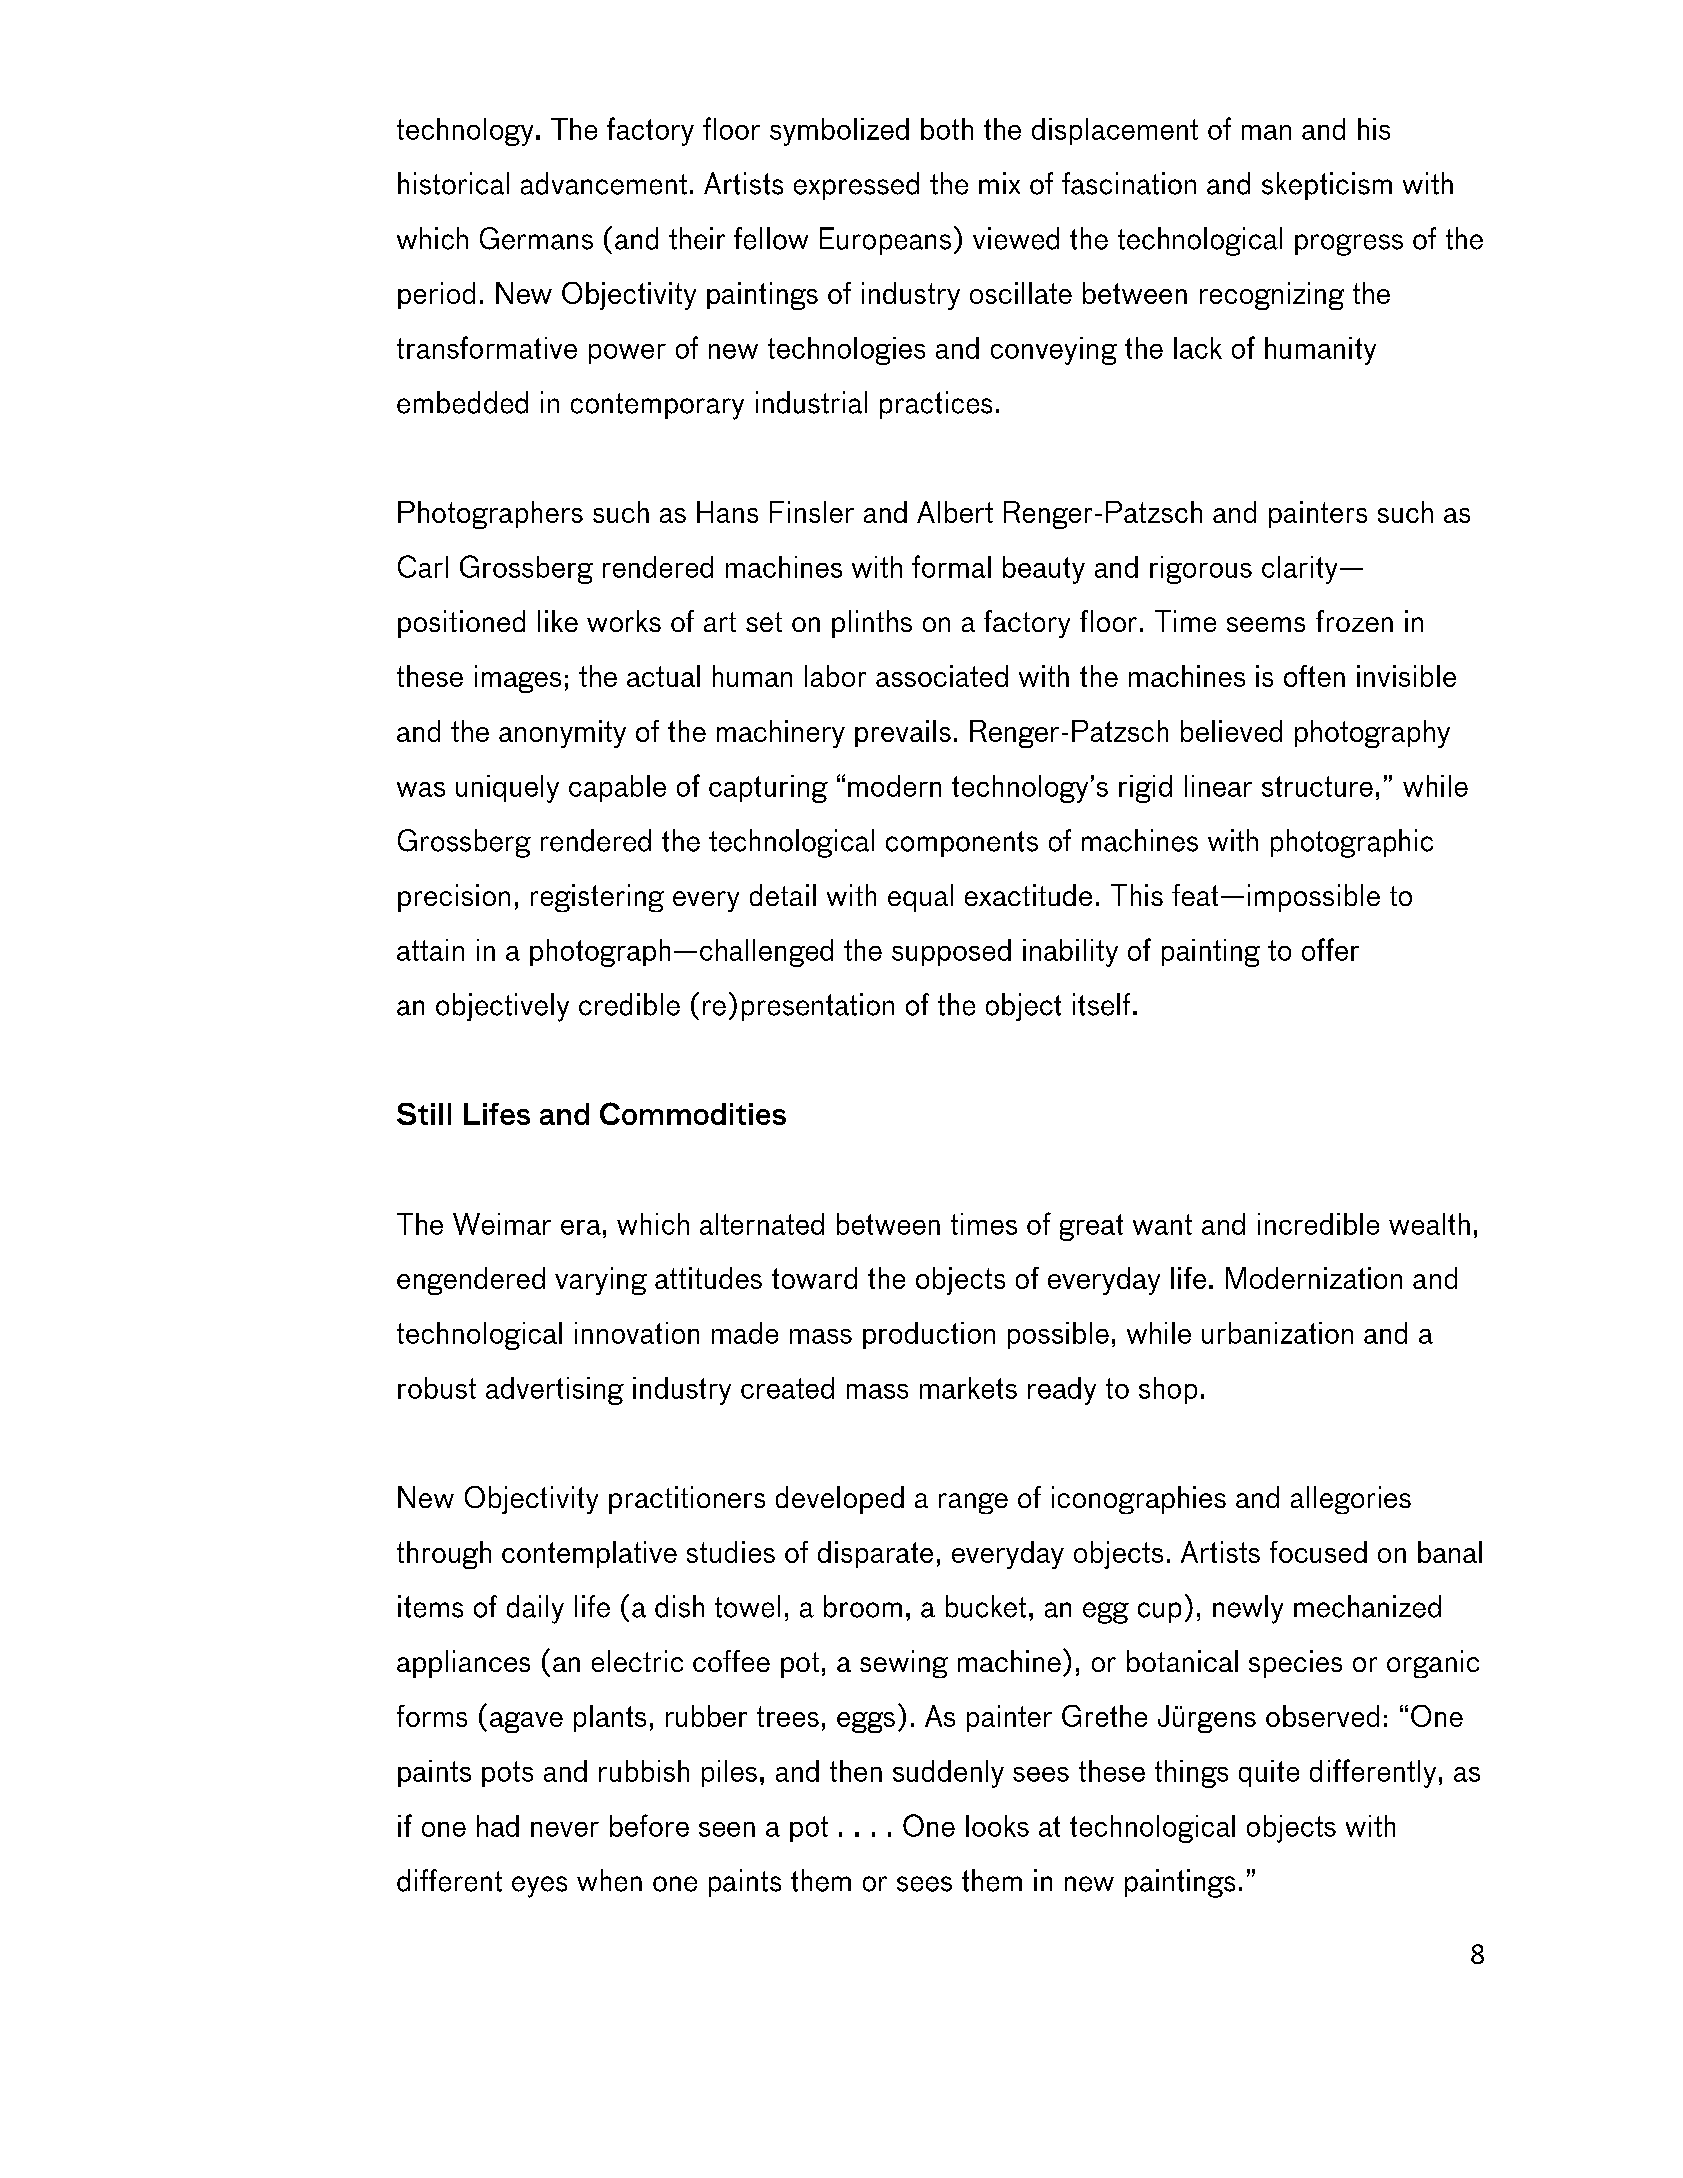  I want to click on quite, so click(1269, 1773).
